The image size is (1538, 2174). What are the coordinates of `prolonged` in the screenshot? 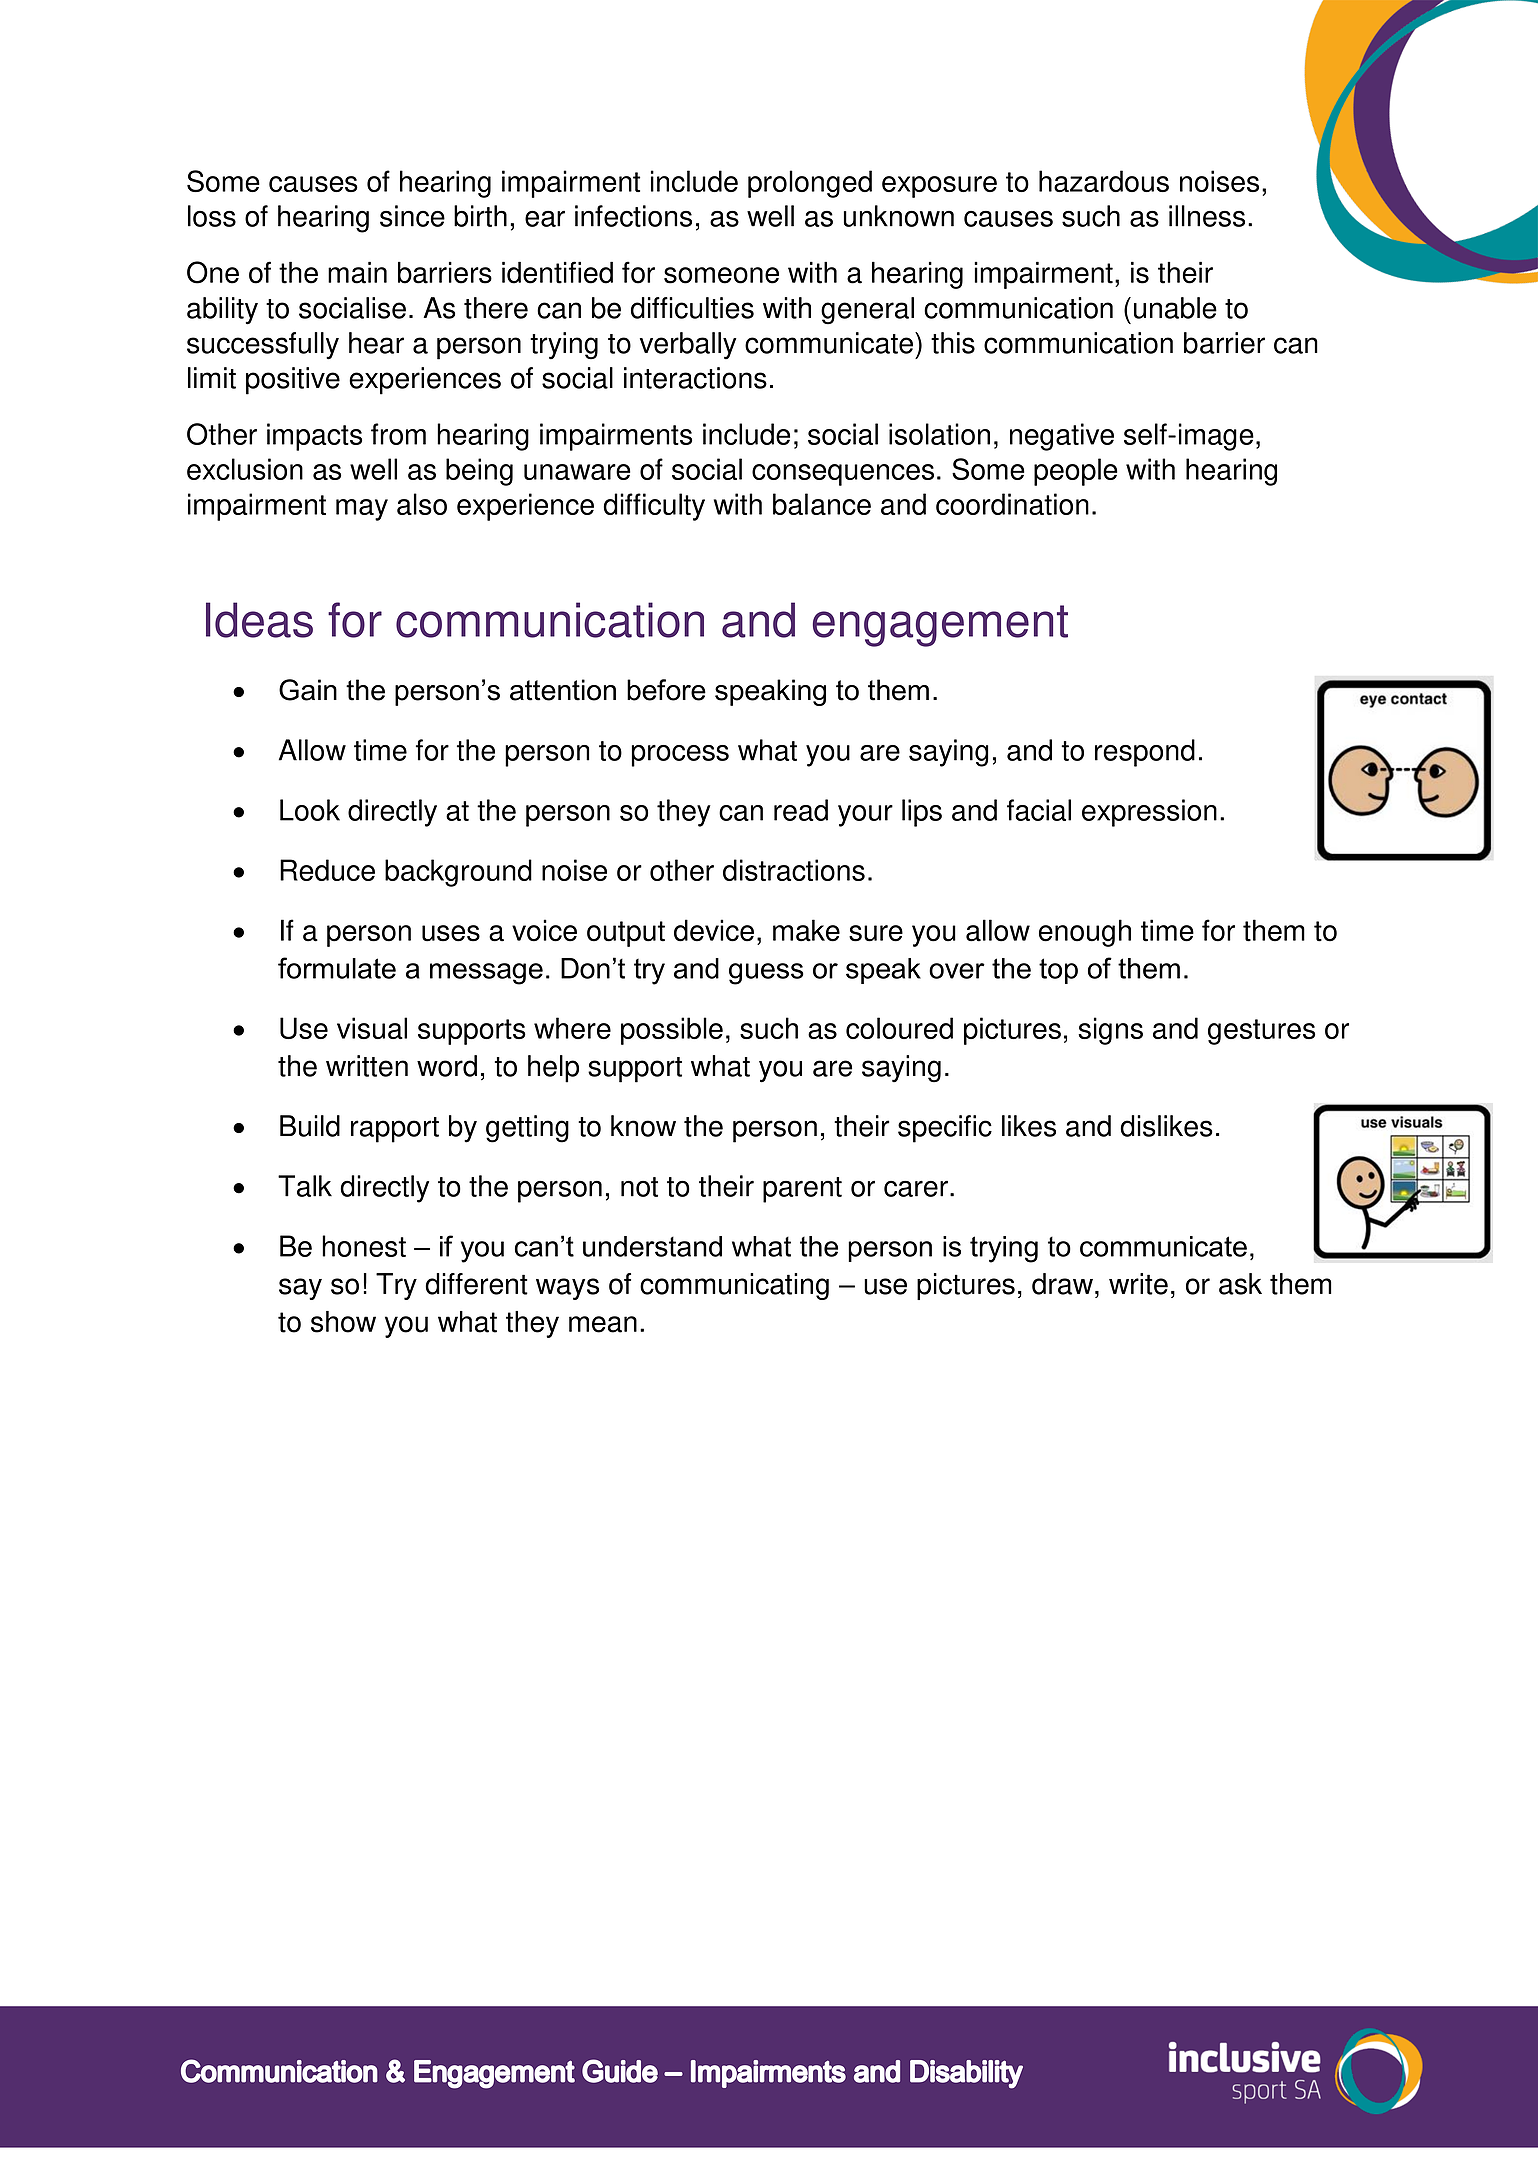 It's located at (810, 184).
